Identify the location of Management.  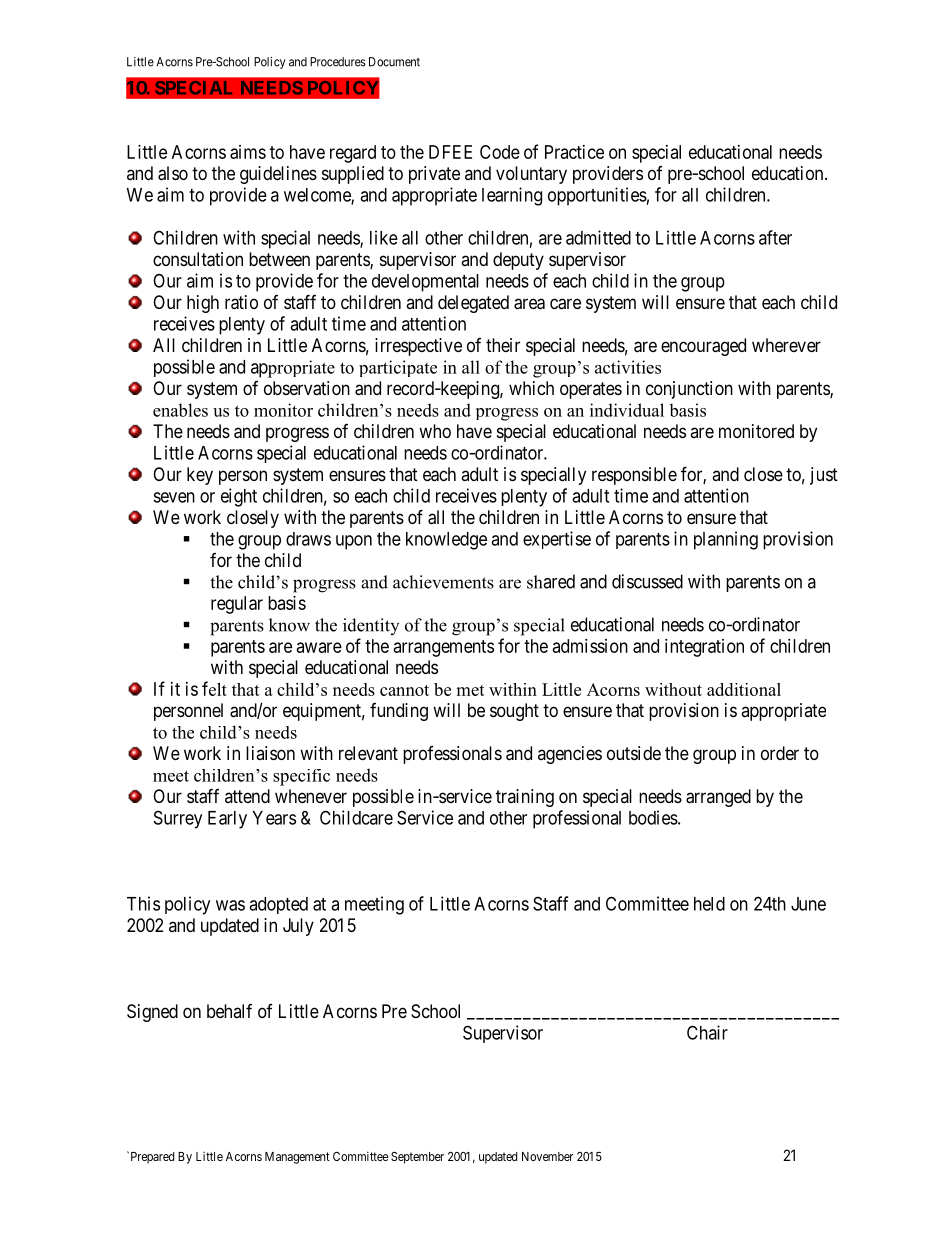
(297, 1158).
